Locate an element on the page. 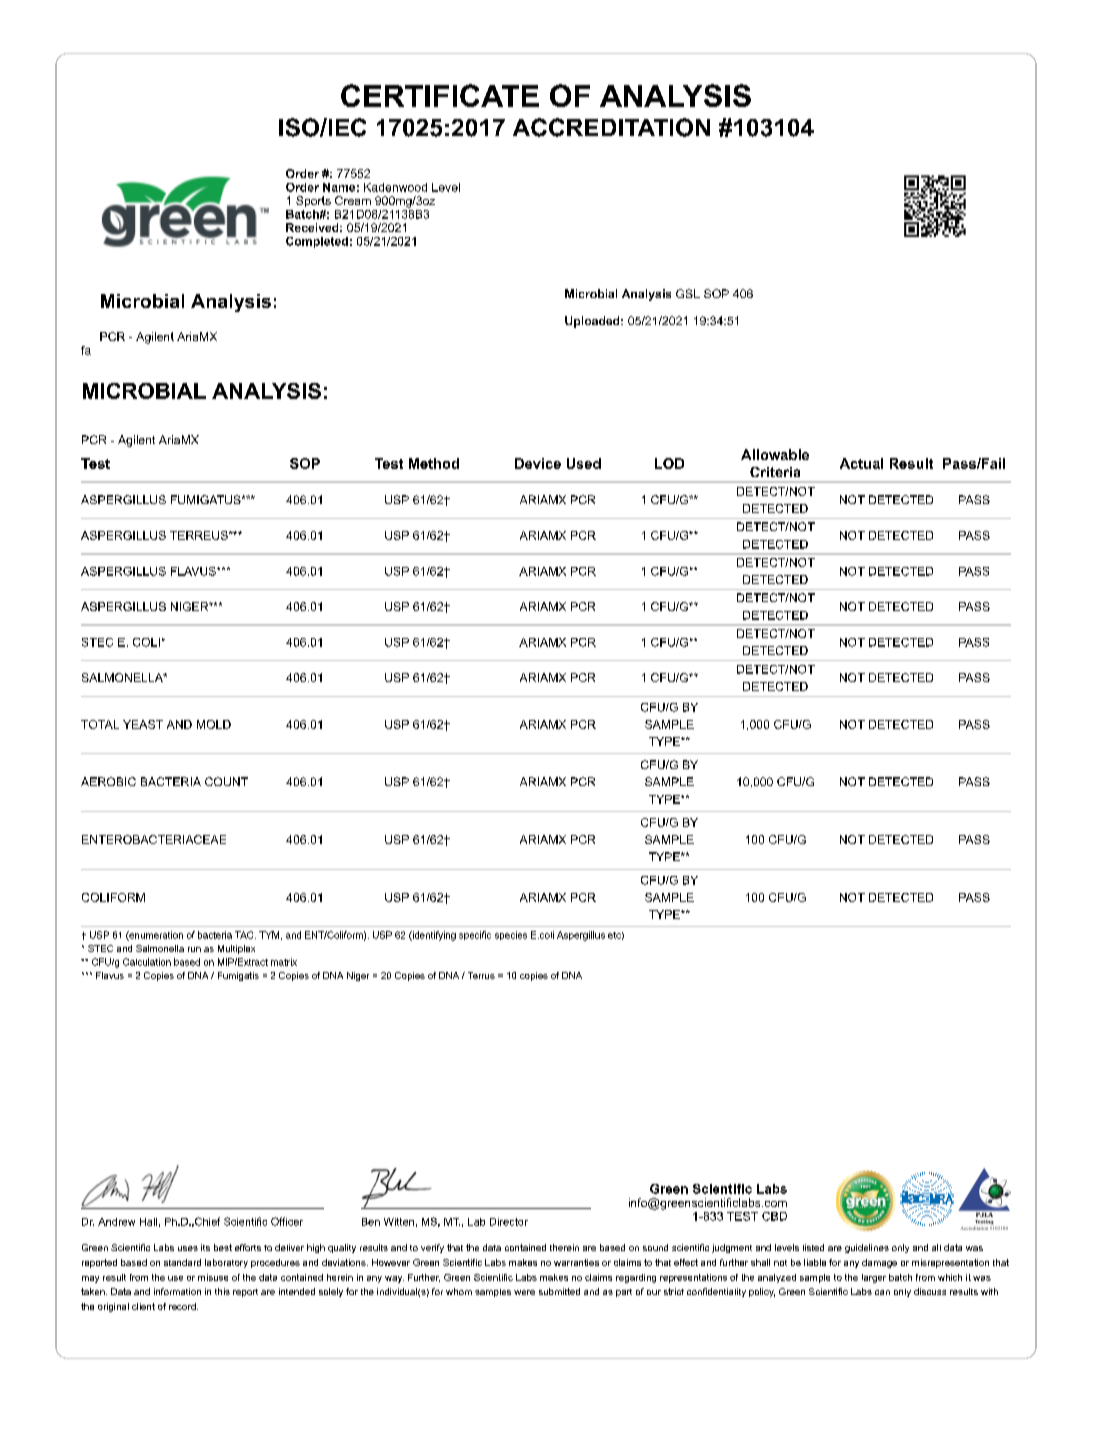 This page has width=1116, height=1444. Method is located at coordinates (434, 463).
